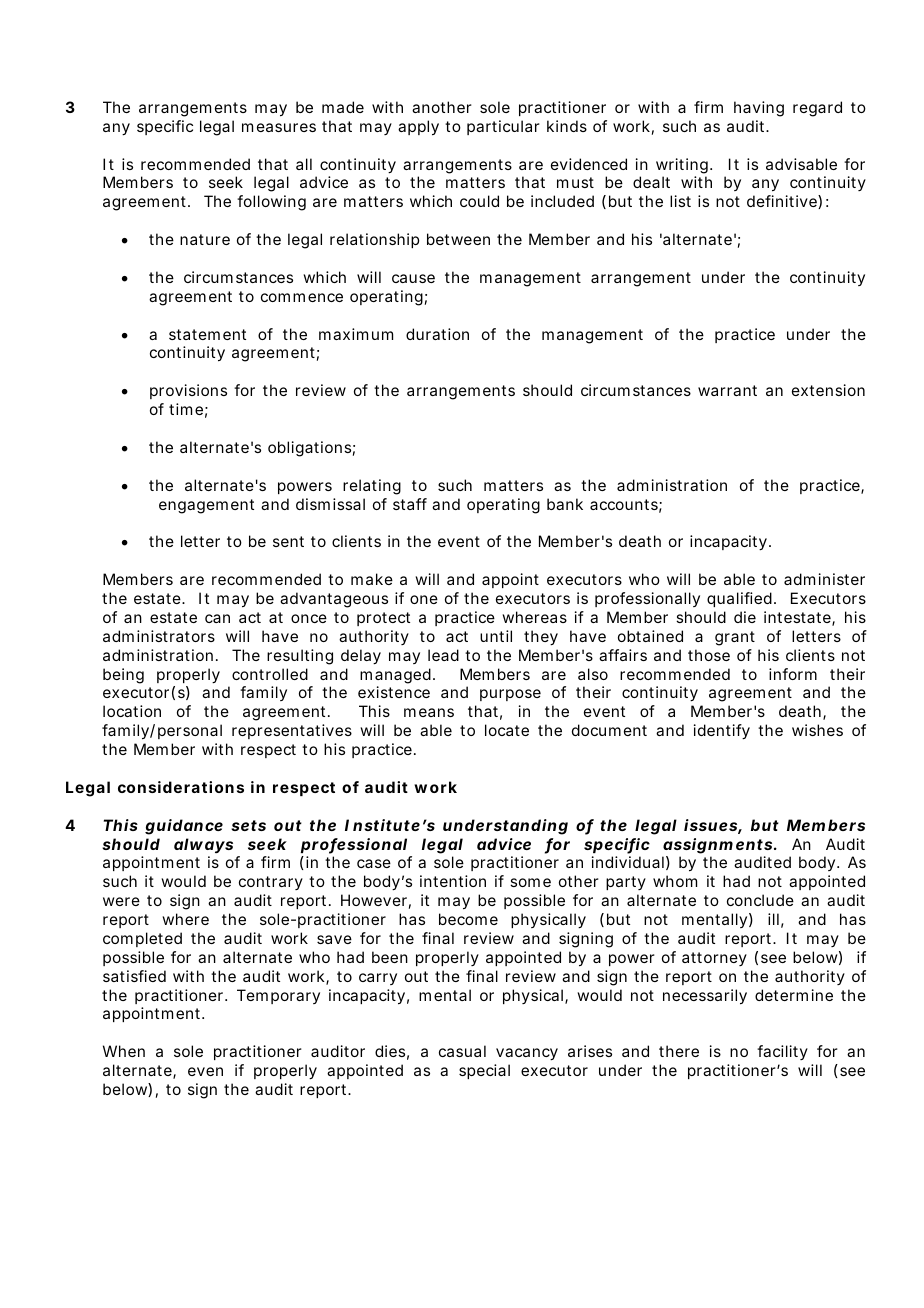  What do you see at coordinates (453, 881) in the image?
I see `intention` at bounding box center [453, 881].
